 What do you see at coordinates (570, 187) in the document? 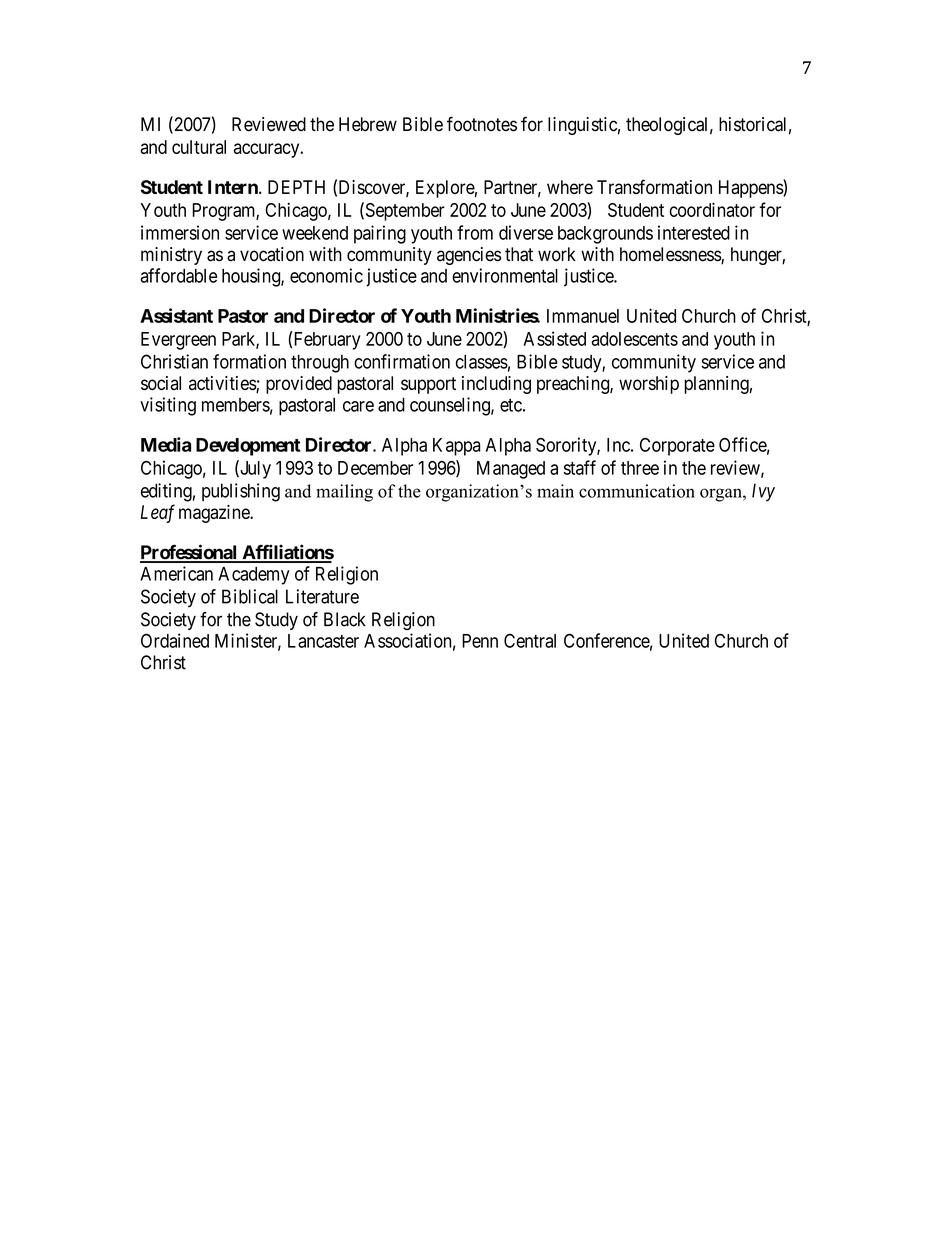
I see `where` at bounding box center [570, 187].
